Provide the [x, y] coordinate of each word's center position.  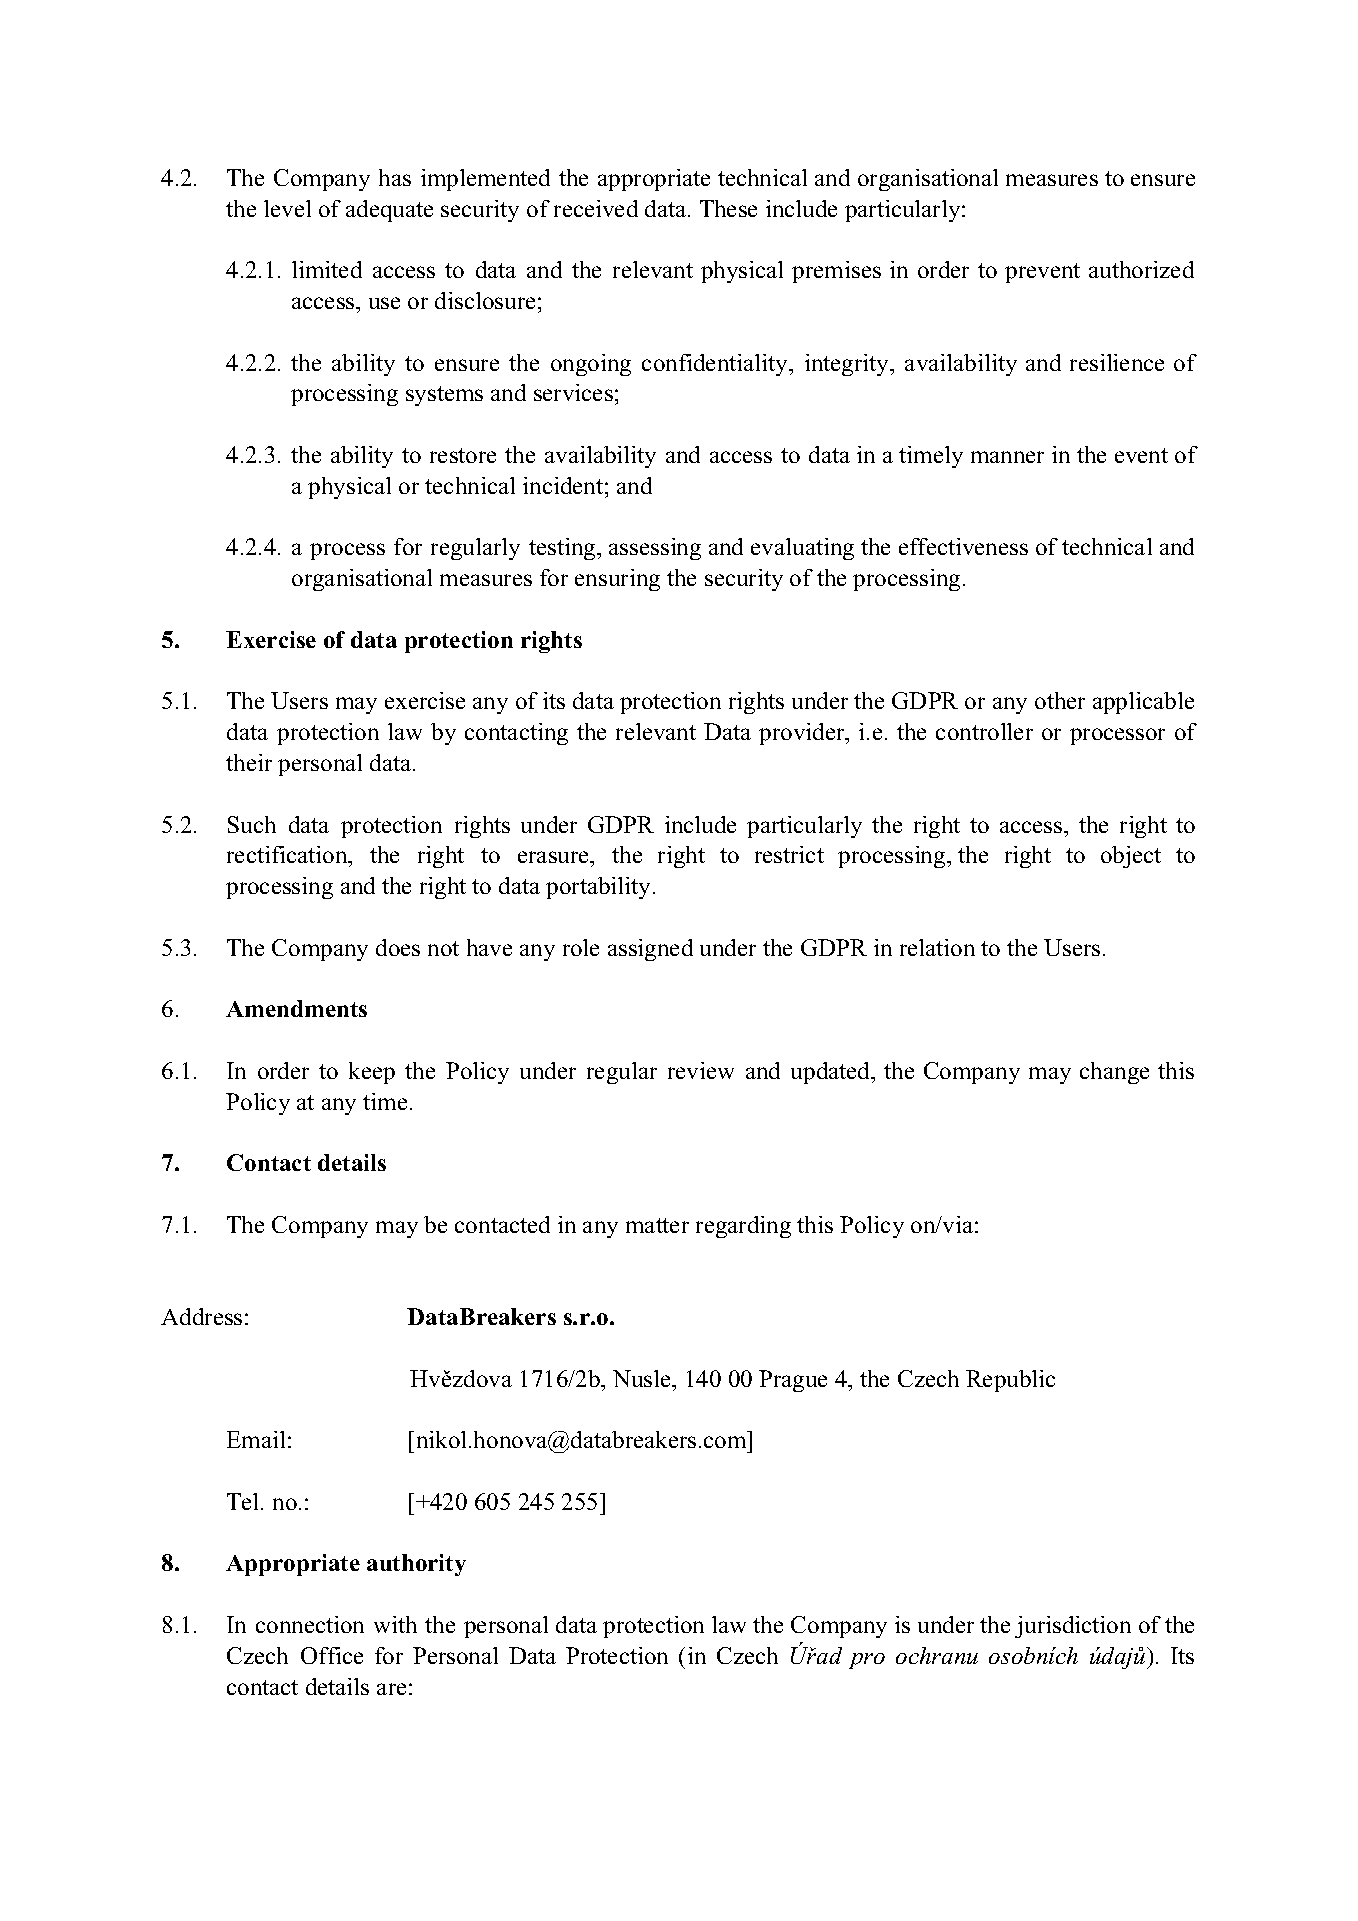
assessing [655, 549]
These [728, 208]
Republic [1010, 1381]
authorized [1141, 269]
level [287, 208]
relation [937, 947]
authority [416, 1565]
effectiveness [963, 546]
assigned [650, 950]
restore [463, 455]
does [398, 947]
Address [201, 1316]
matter [657, 1225]
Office [332, 1655]
